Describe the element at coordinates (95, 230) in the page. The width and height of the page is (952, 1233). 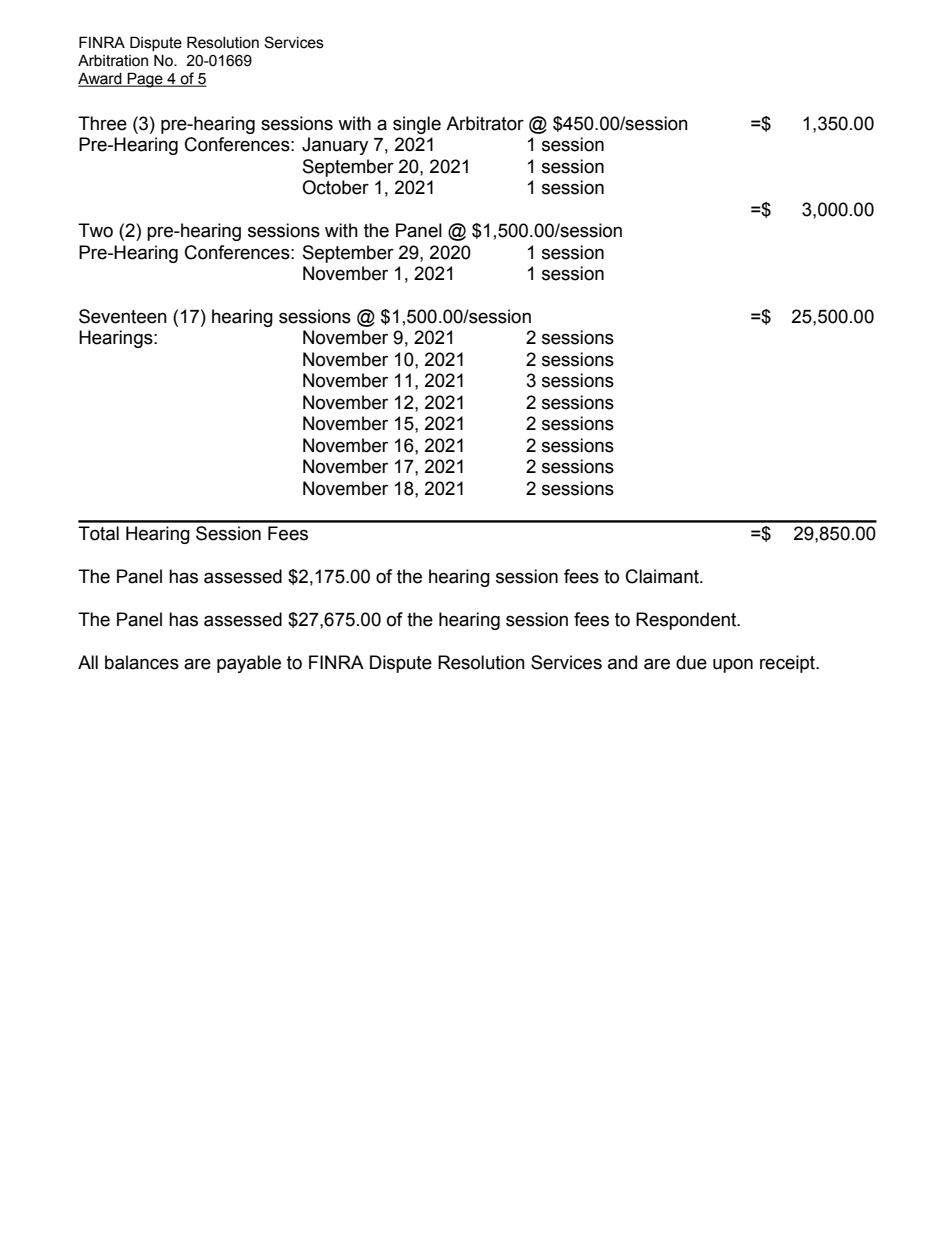
I see `Two` at that location.
